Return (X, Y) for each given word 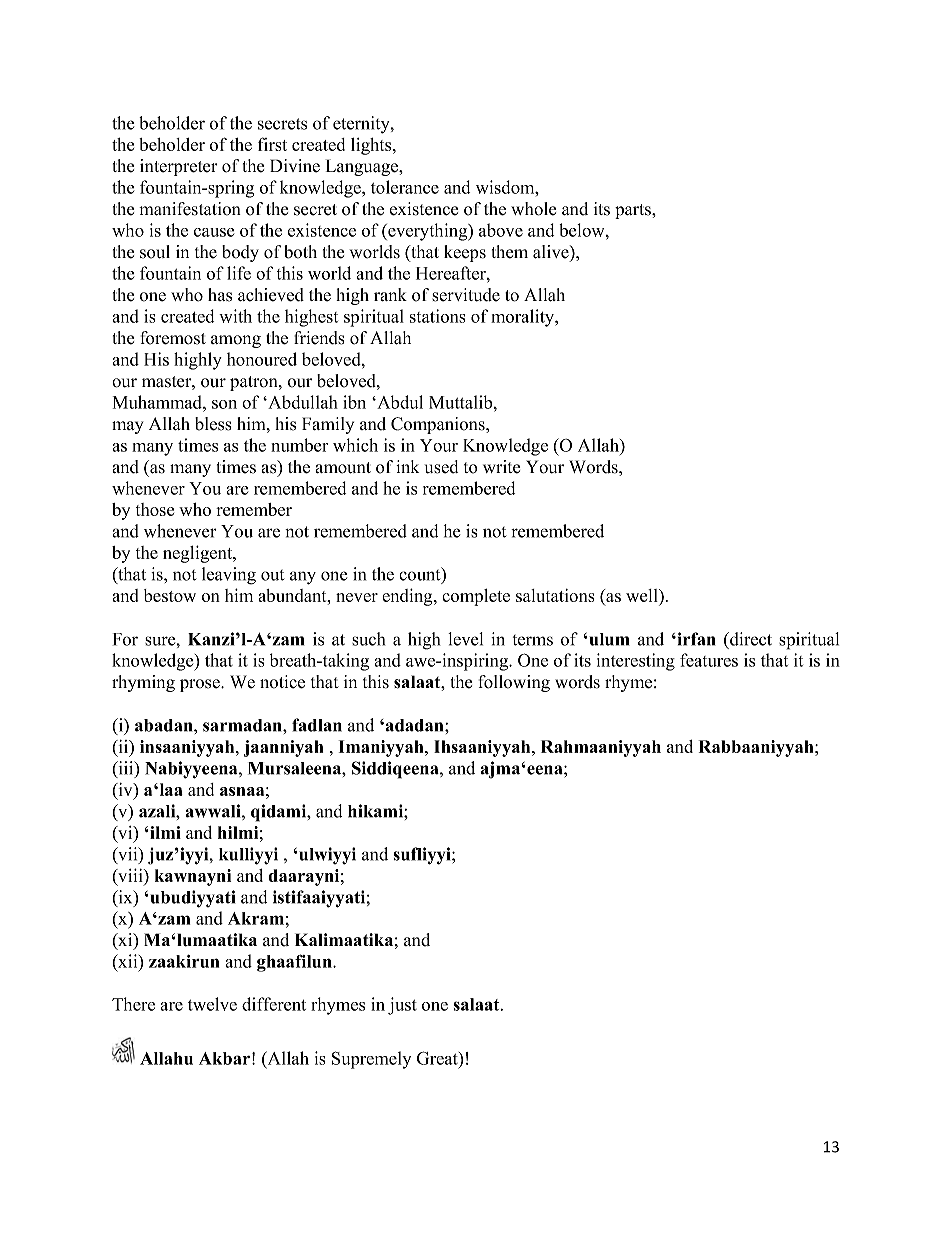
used (441, 467)
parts (634, 211)
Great (438, 1058)
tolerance (405, 187)
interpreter (179, 167)
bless (213, 424)
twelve (212, 1004)
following (514, 683)
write (501, 467)
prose (201, 685)
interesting (636, 662)
